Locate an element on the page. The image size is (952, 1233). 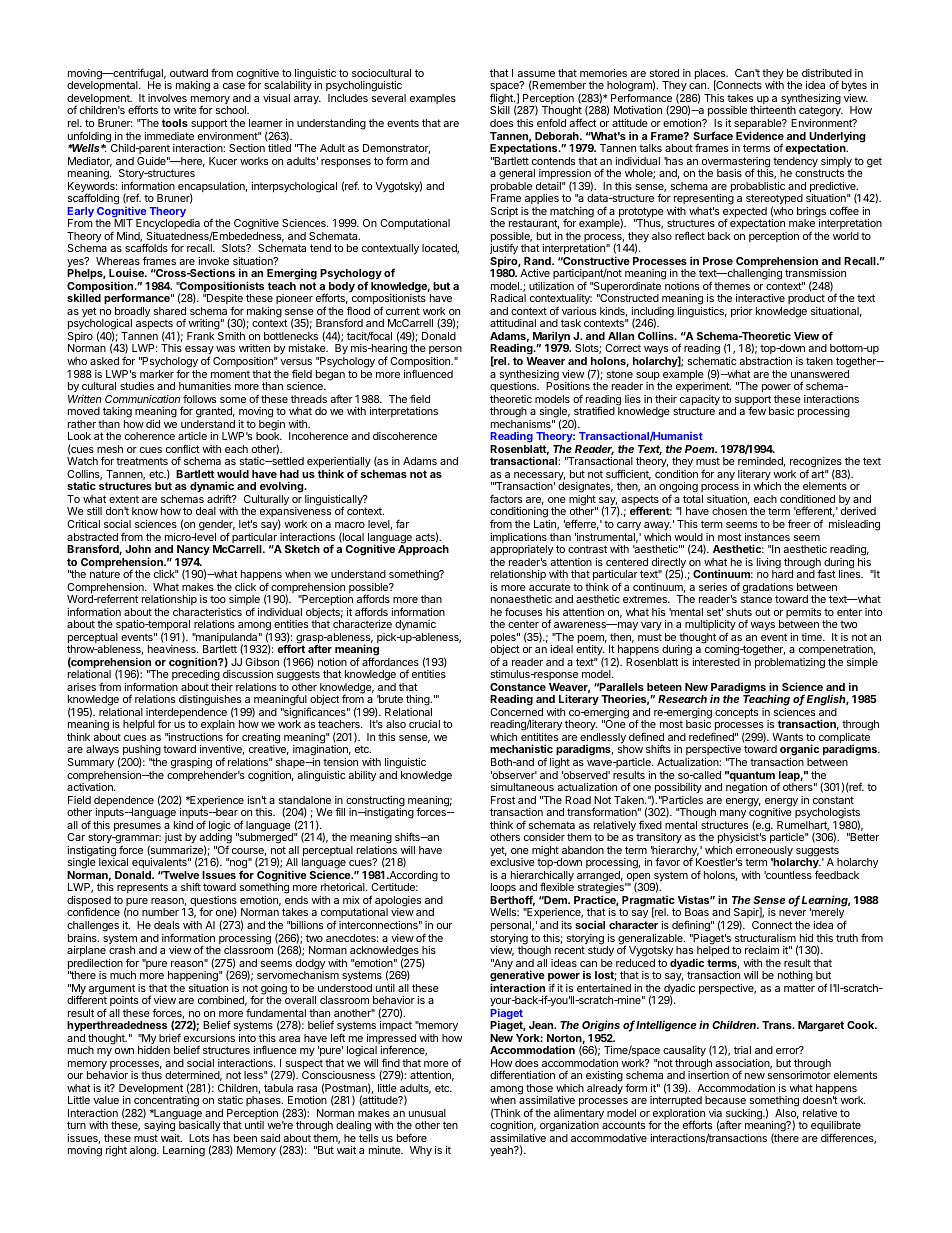
focuses is located at coordinates (523, 611).
